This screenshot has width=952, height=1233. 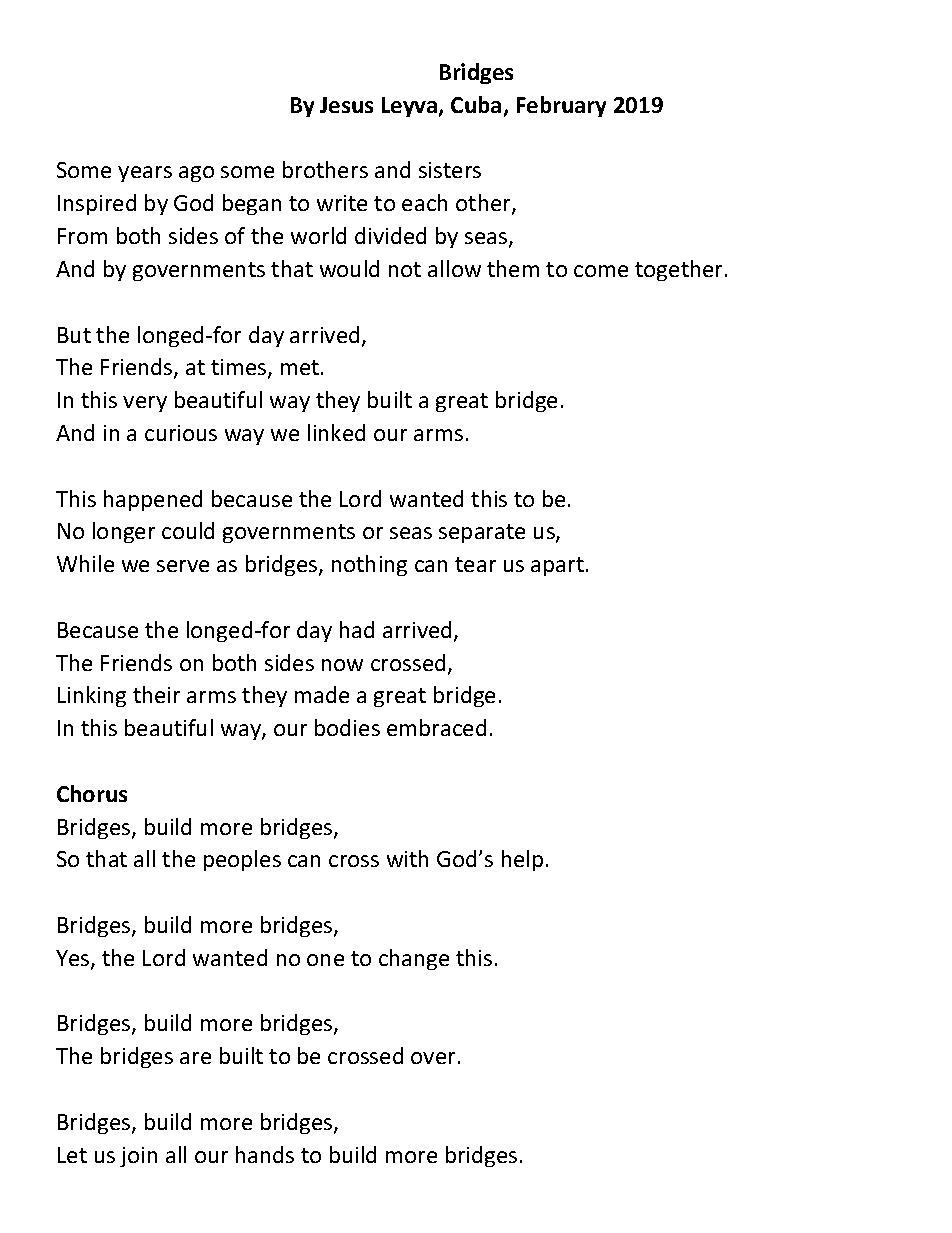 I want to click on join, so click(x=138, y=1157).
